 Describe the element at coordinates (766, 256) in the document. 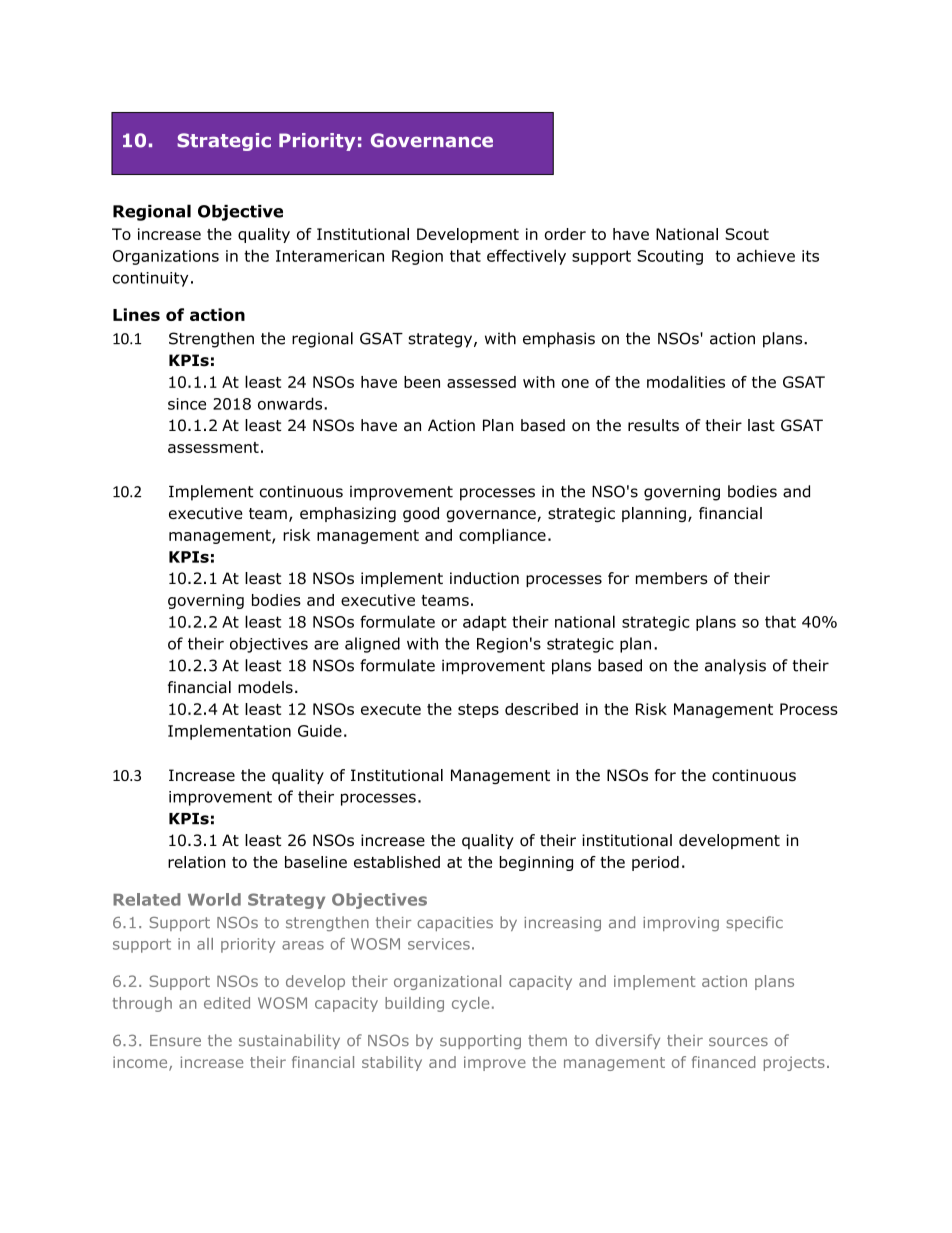

I see `achieve` at that location.
